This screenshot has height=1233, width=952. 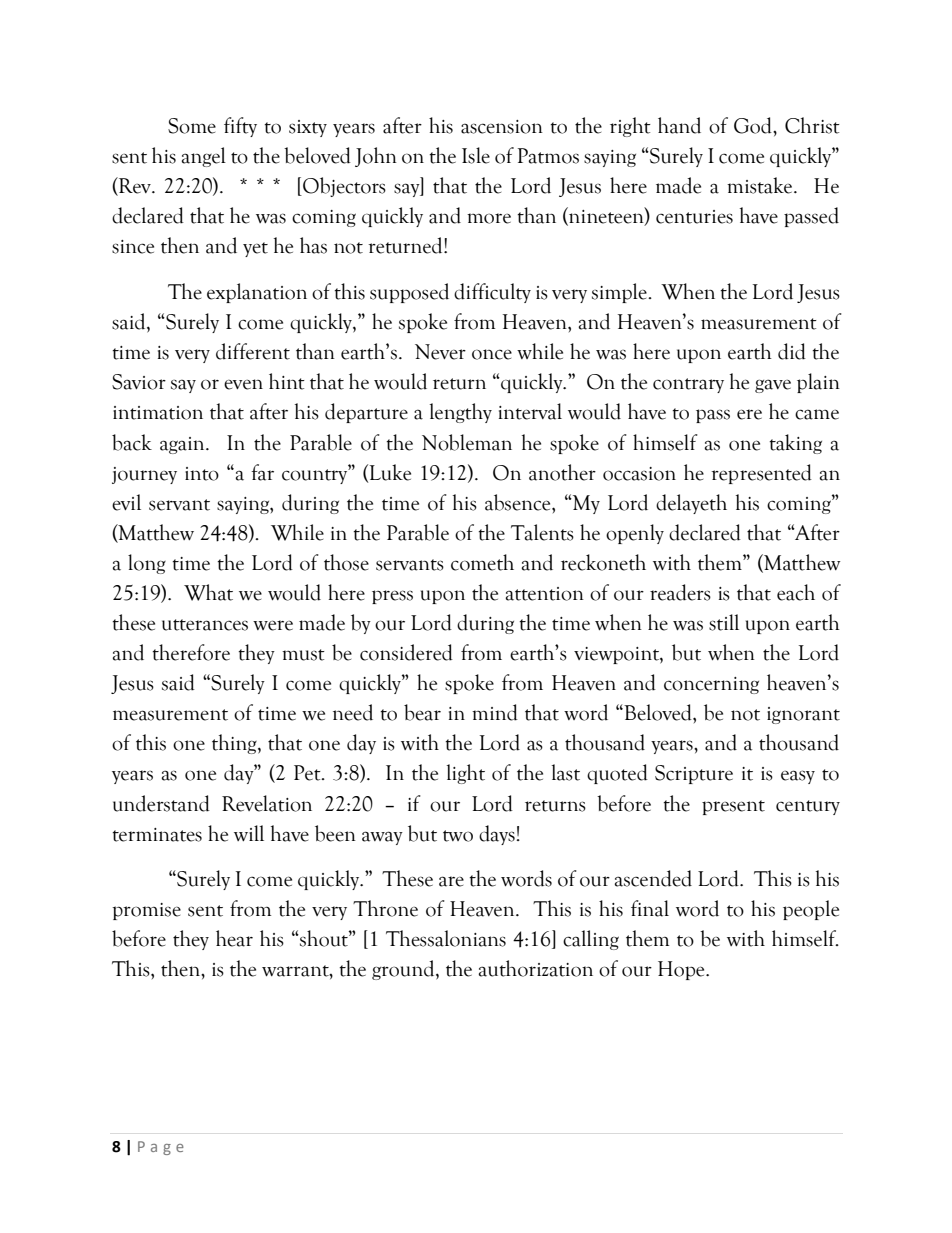 I want to click on intimation, so click(x=158, y=413).
